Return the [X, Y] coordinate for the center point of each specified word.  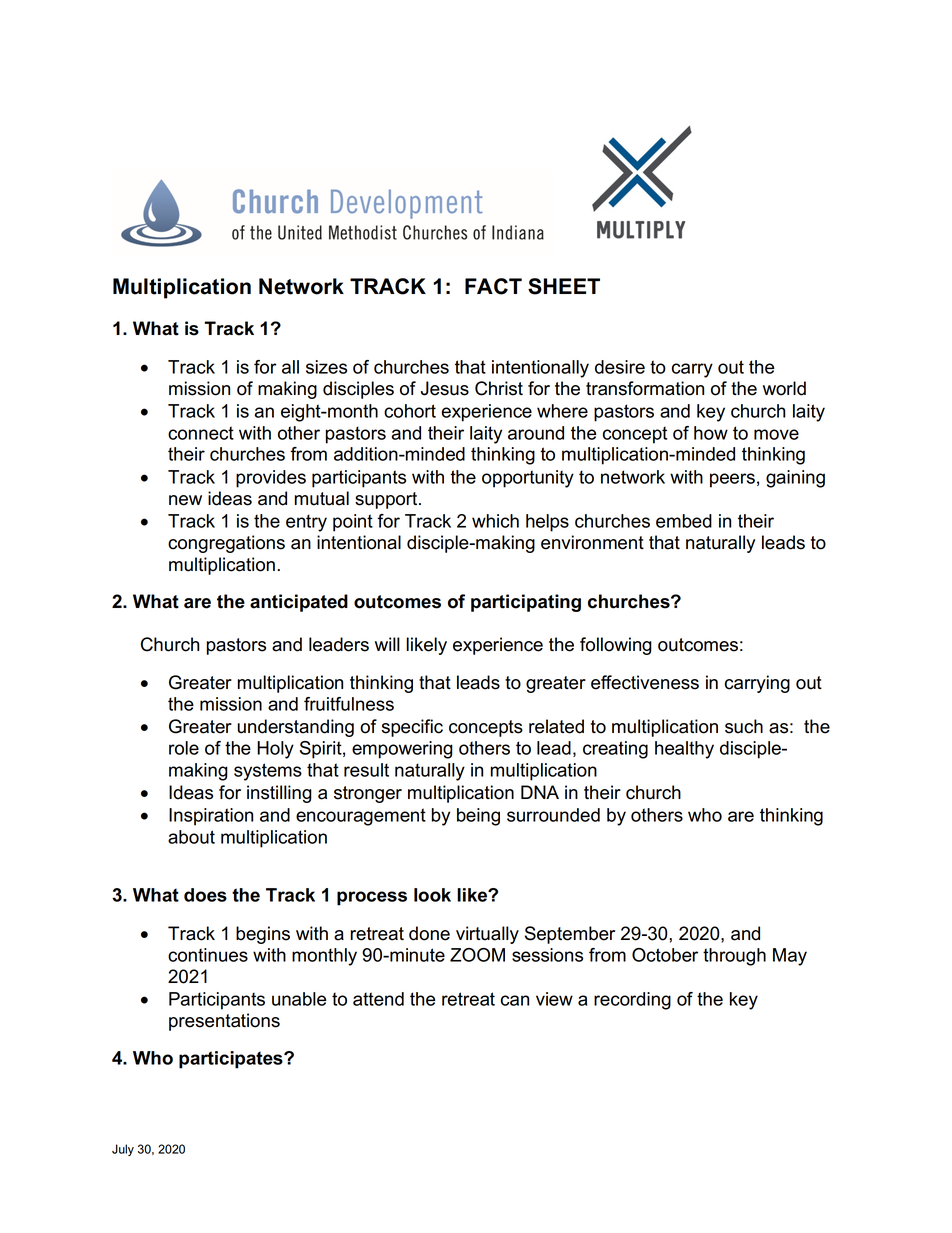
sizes [326, 367]
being [478, 817]
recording [632, 1001]
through [734, 957]
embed [684, 521]
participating [526, 603]
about [191, 837]
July [123, 1150]
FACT [493, 286]
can [515, 1000]
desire [620, 367]
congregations [226, 544]
